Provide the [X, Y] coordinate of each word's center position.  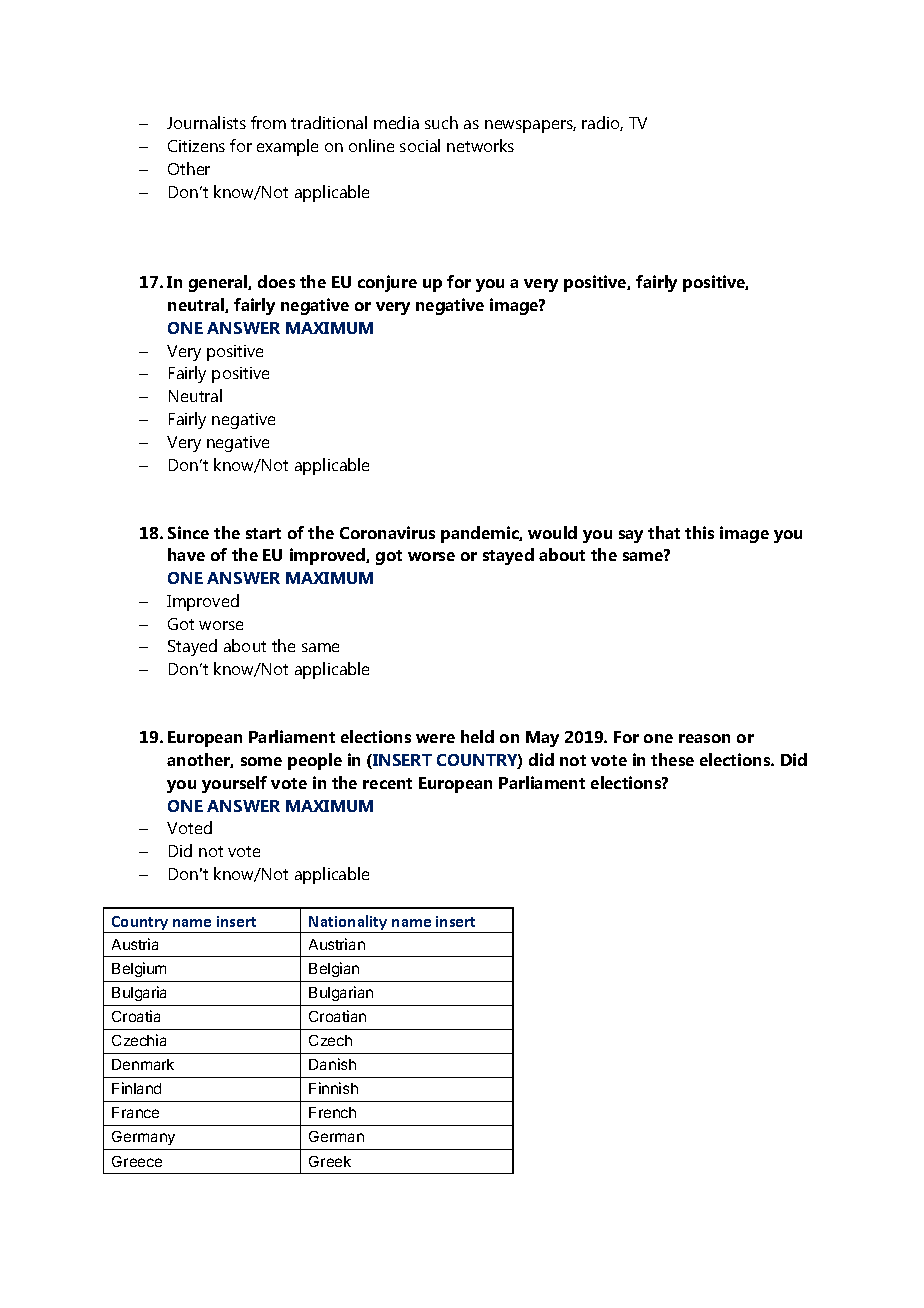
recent [387, 783]
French [332, 1112]
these [672, 759]
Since [188, 532]
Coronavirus [387, 532]
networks [480, 145]
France [135, 1112]
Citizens [196, 146]
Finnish [333, 1088]
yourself [234, 784]
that [664, 532]
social [420, 145]
